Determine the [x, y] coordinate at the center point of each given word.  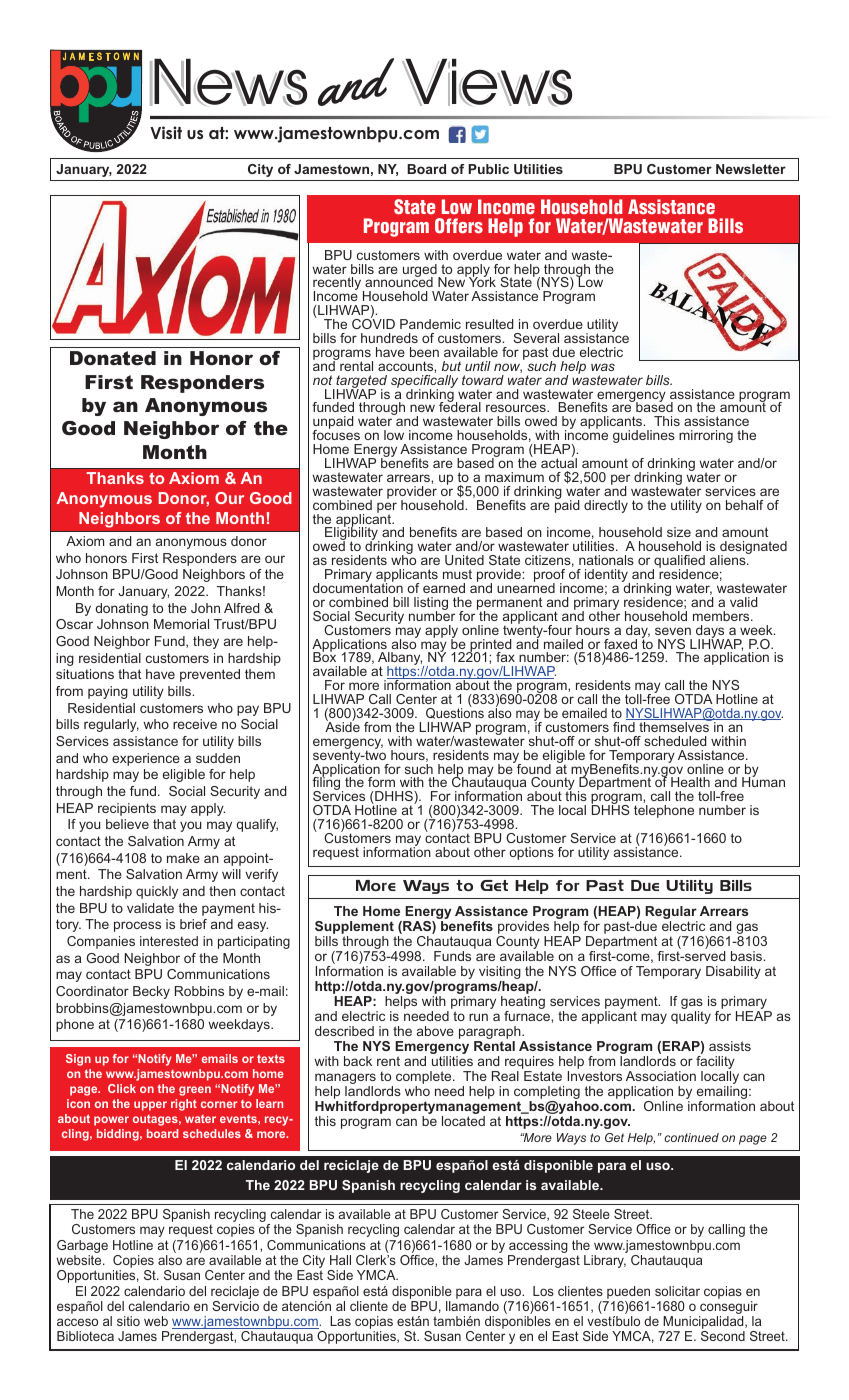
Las [340, 1321]
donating [121, 609]
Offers [459, 226]
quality [691, 1017]
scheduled [675, 741]
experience [146, 759]
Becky [151, 992]
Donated [113, 358]
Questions [455, 712]
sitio [128, 1321]
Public [488, 169]
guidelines [644, 436]
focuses [336, 434]
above [435, 1031]
